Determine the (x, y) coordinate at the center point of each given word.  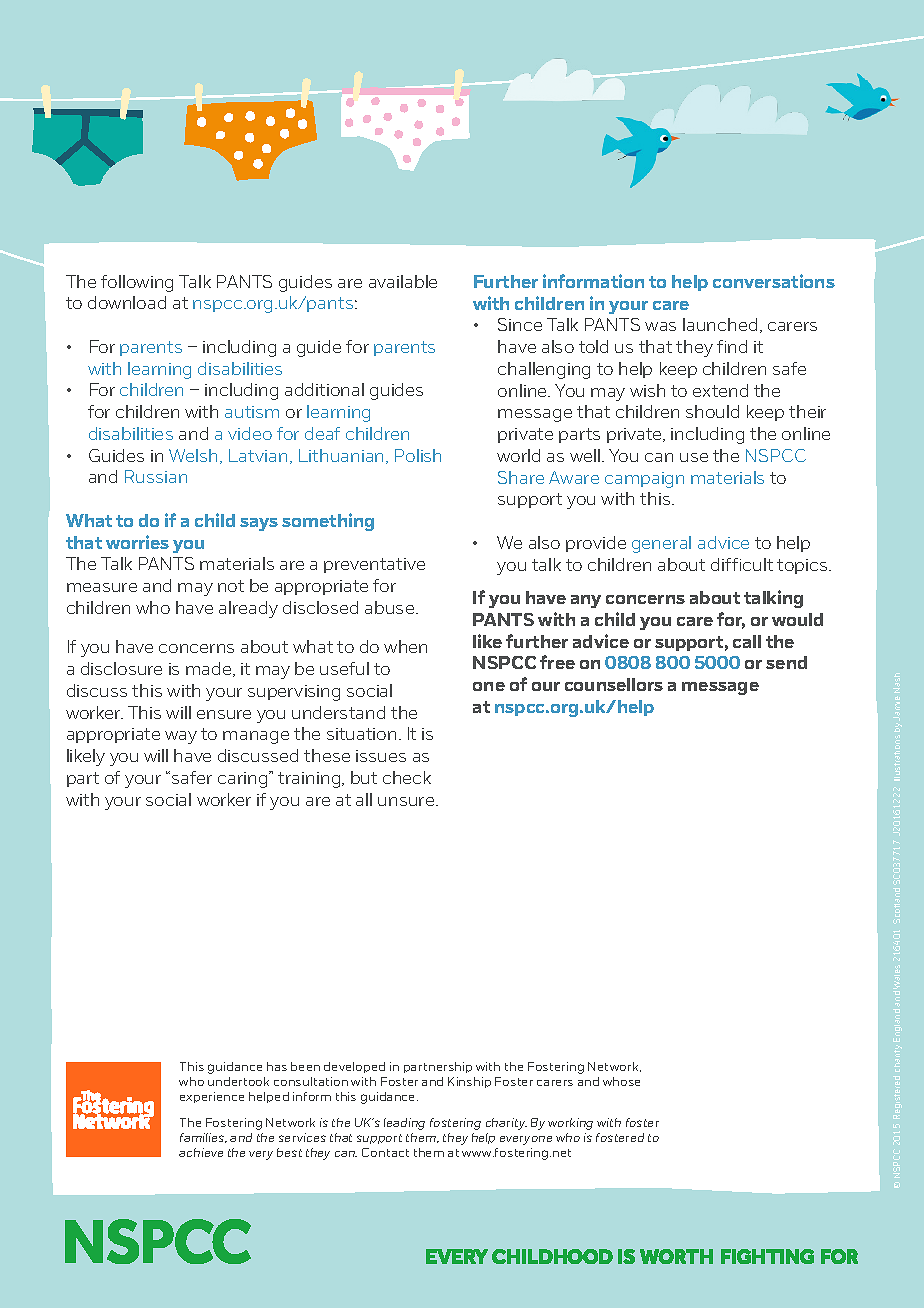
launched (720, 324)
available (403, 281)
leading (404, 1124)
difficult (742, 564)
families (203, 1138)
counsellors (614, 684)
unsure (407, 801)
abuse (391, 607)
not (231, 586)
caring (244, 779)
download (127, 302)
